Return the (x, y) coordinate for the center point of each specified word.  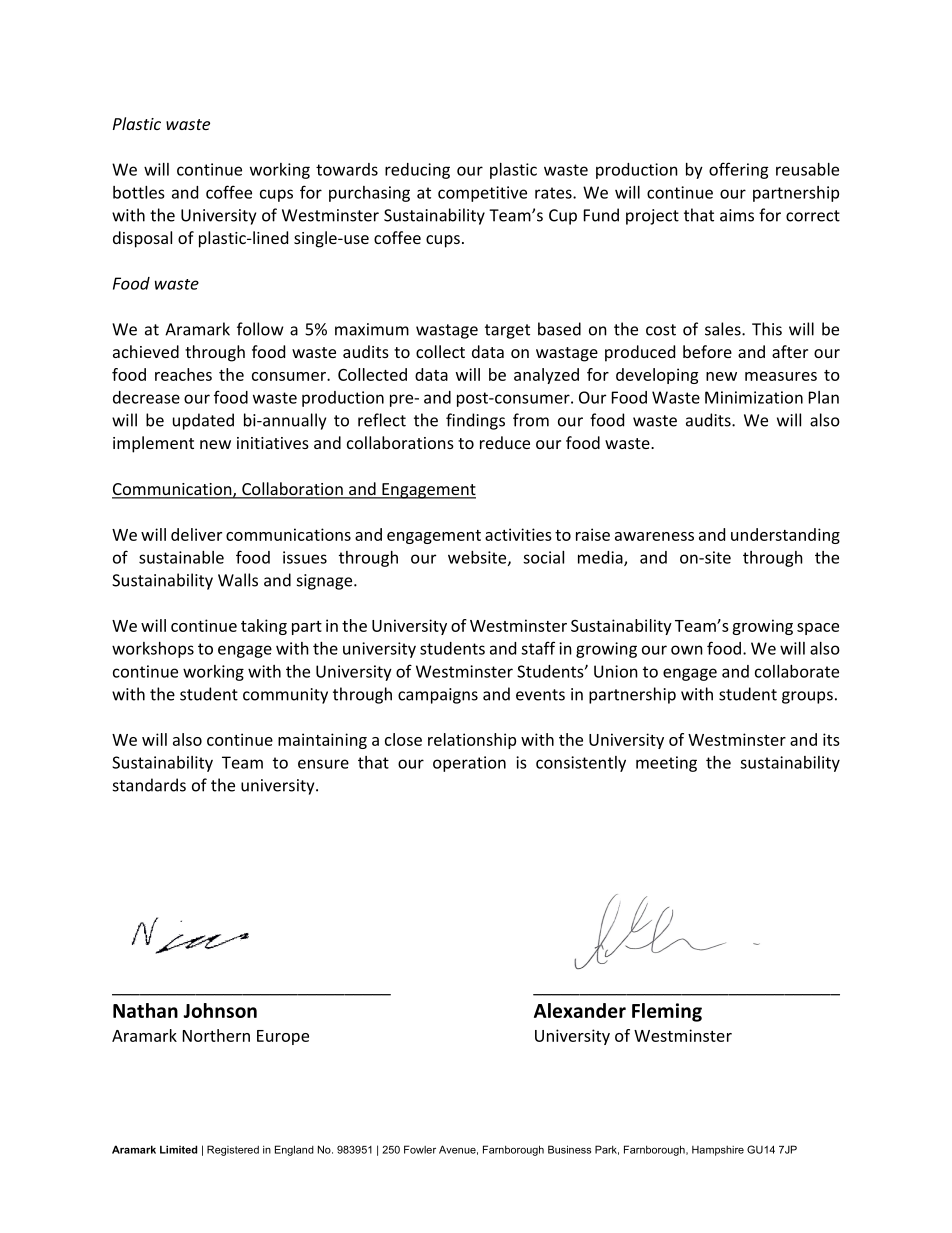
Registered (233, 1150)
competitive (482, 194)
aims (737, 215)
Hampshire (718, 1151)
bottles (139, 192)
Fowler (420, 1149)
